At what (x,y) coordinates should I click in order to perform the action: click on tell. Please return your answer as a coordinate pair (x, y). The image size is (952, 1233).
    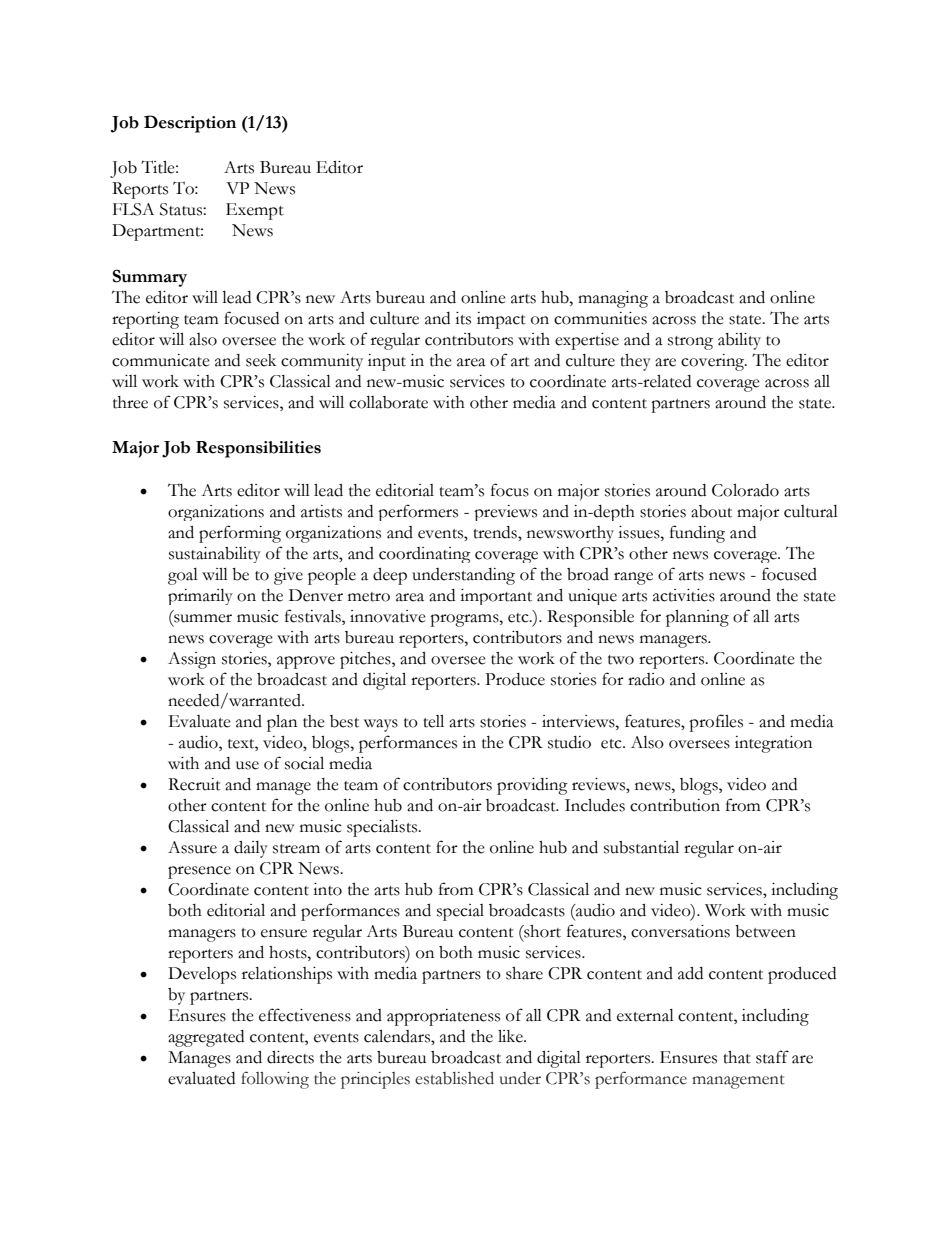
    Looking at the image, I should click on (433, 721).
